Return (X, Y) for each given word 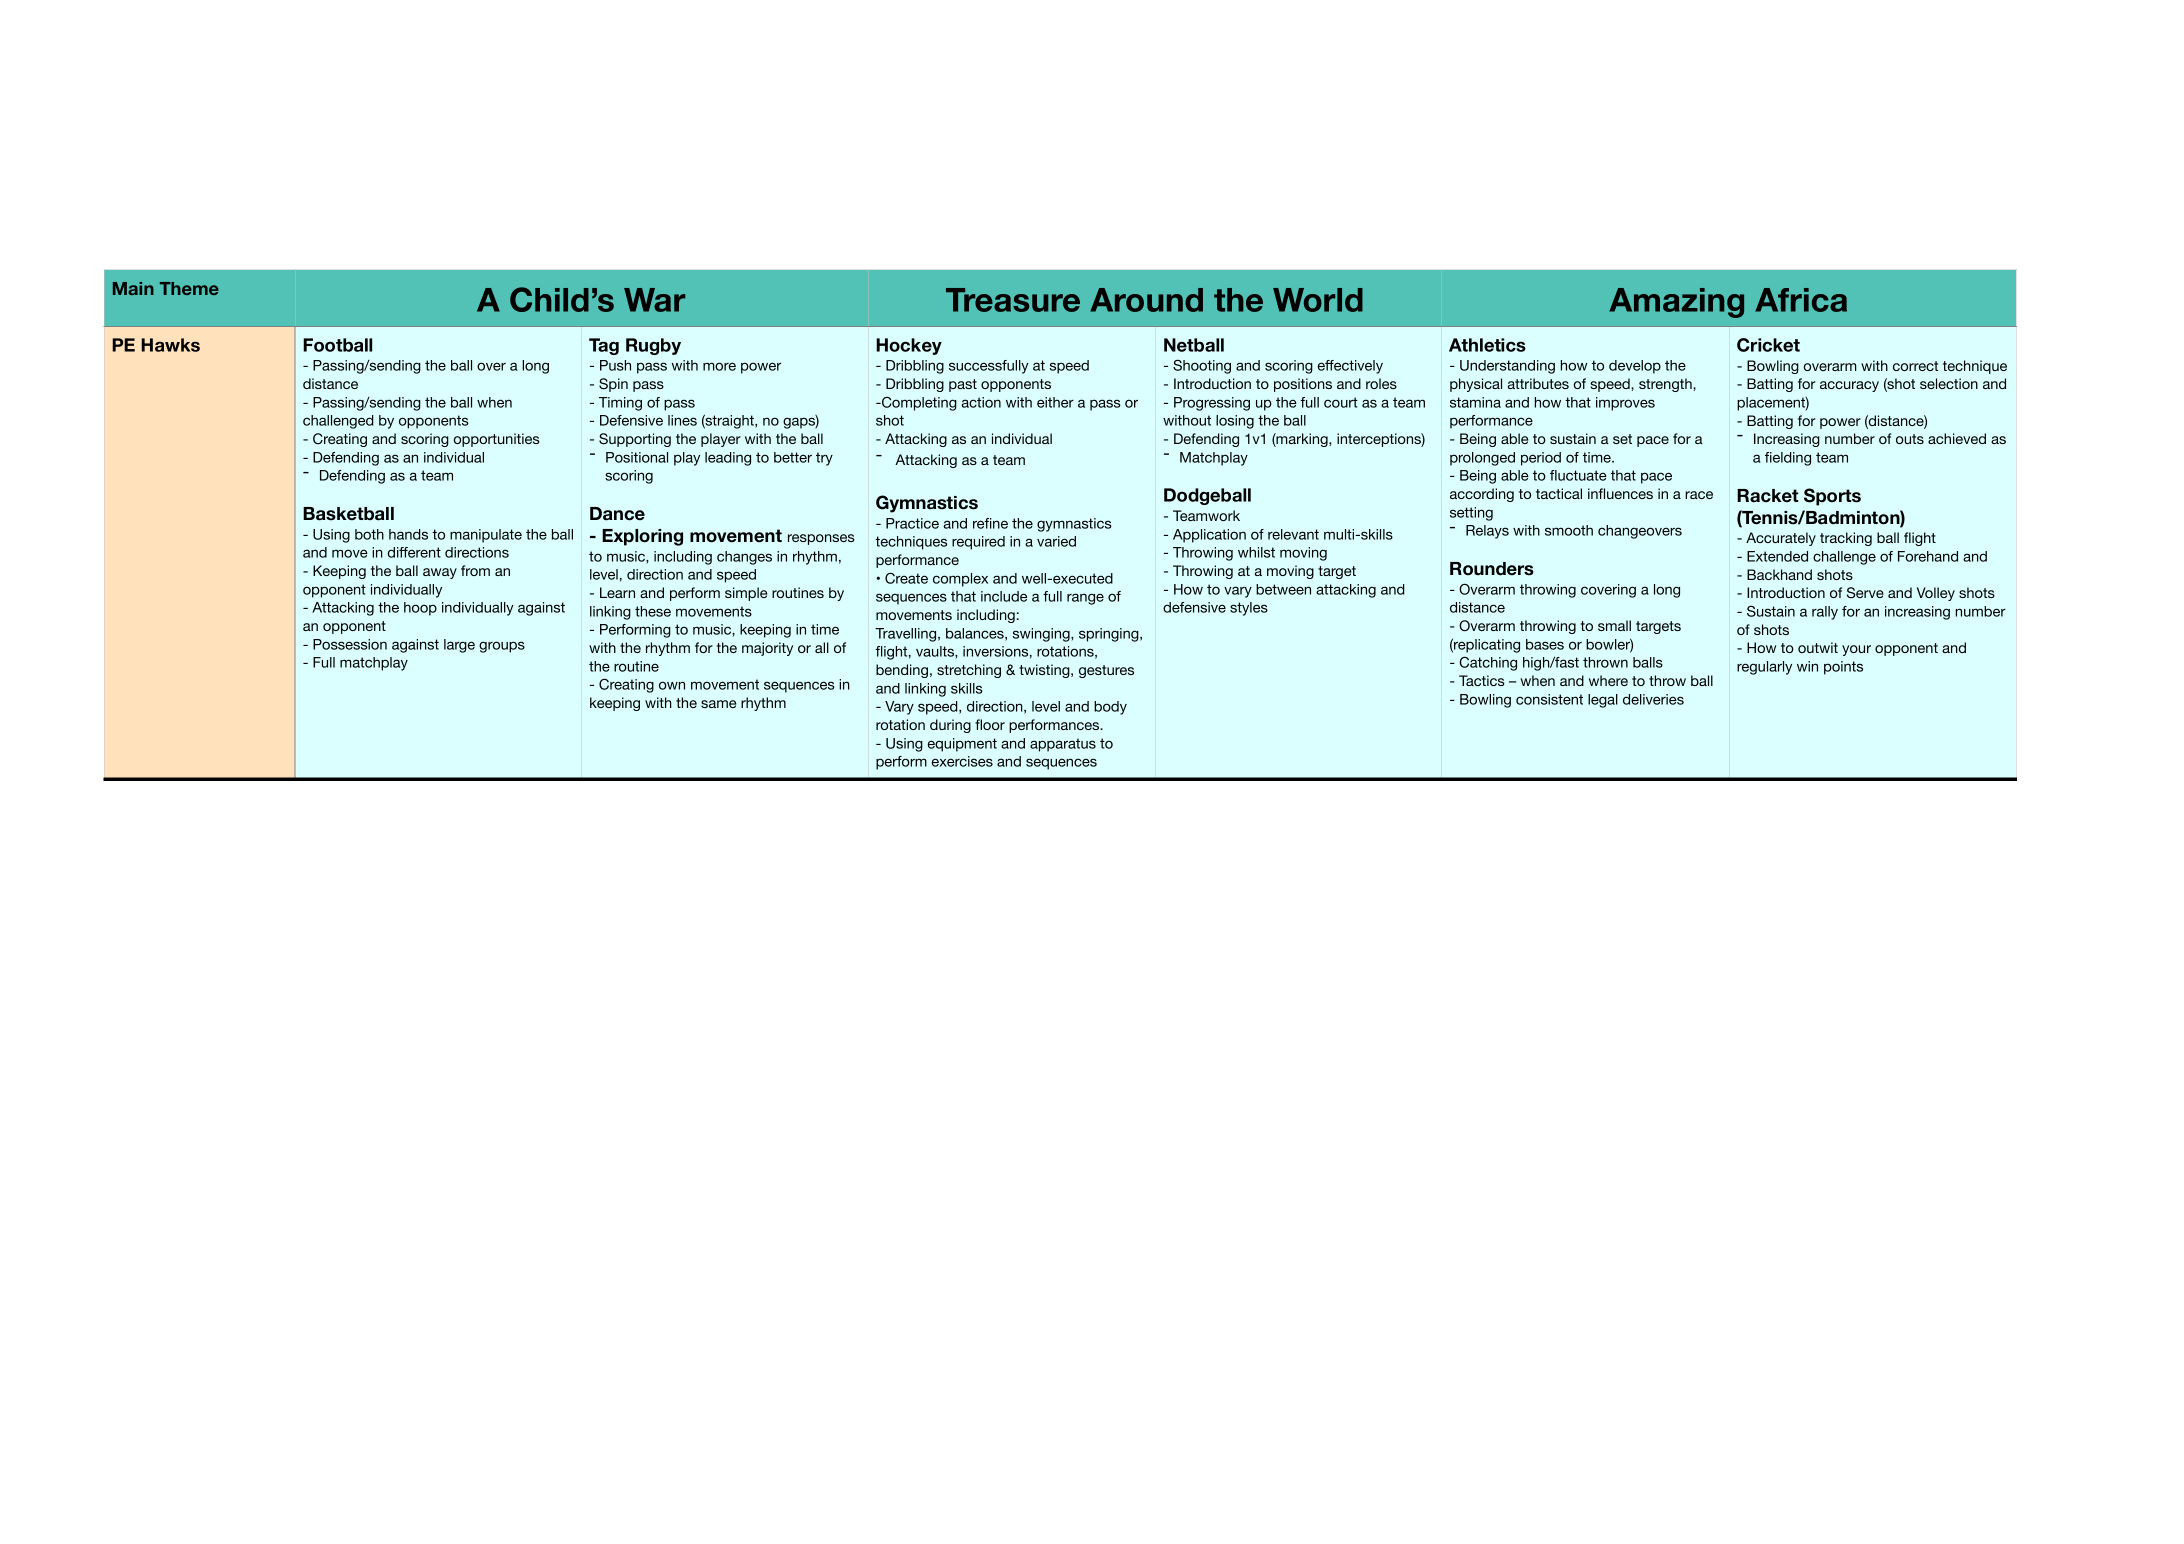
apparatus (1063, 745)
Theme (189, 288)
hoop (420, 609)
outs (1910, 439)
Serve (1865, 593)
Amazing (1676, 303)
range (1085, 599)
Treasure (1013, 300)
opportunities (497, 440)
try (824, 459)
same (718, 704)
